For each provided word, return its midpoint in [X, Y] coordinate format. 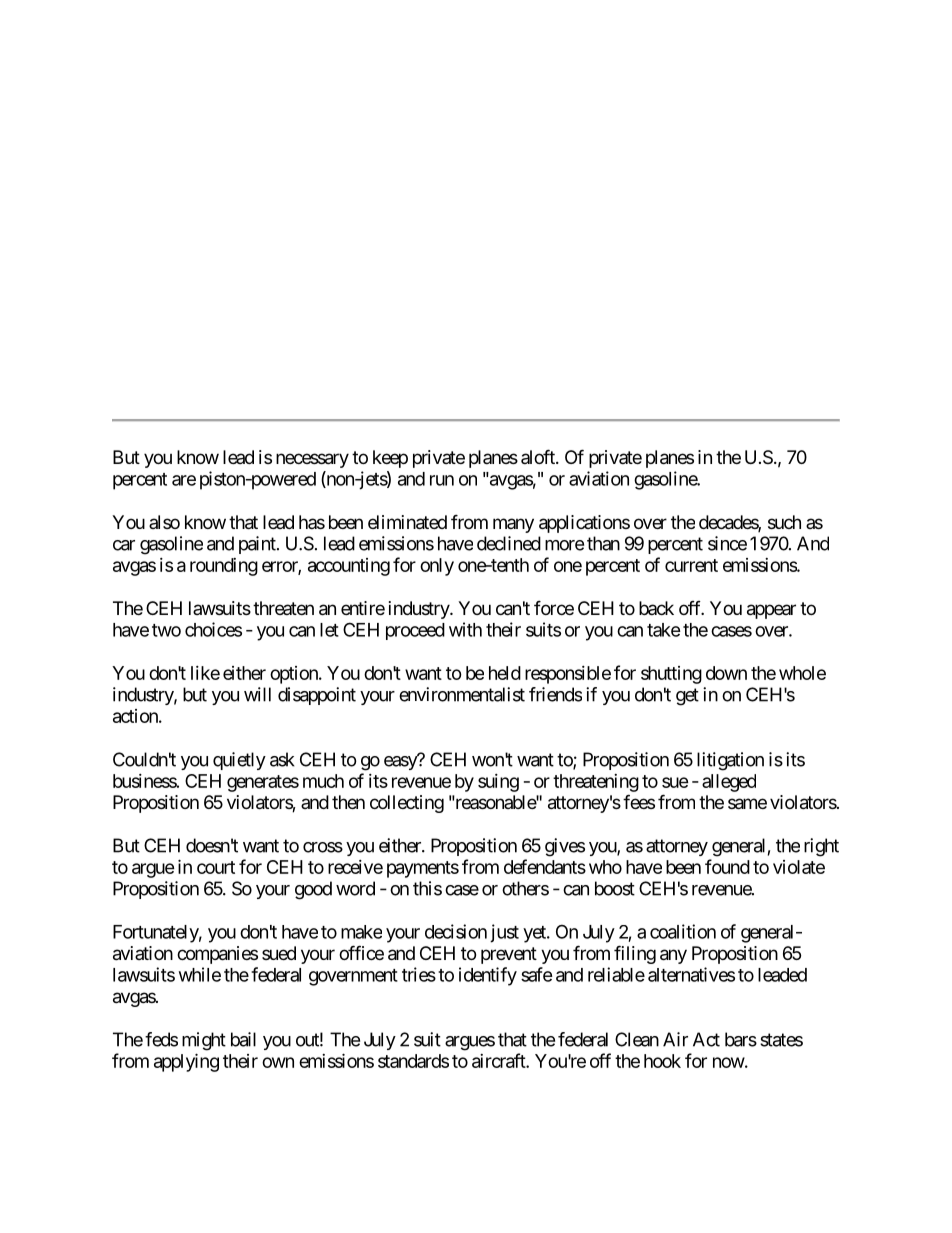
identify [488, 976]
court [216, 867]
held [505, 673]
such [784, 522]
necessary [312, 460]
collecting [407, 804]
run [442, 480]
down [726, 673]
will [257, 694]
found [727, 866]
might [204, 1041]
